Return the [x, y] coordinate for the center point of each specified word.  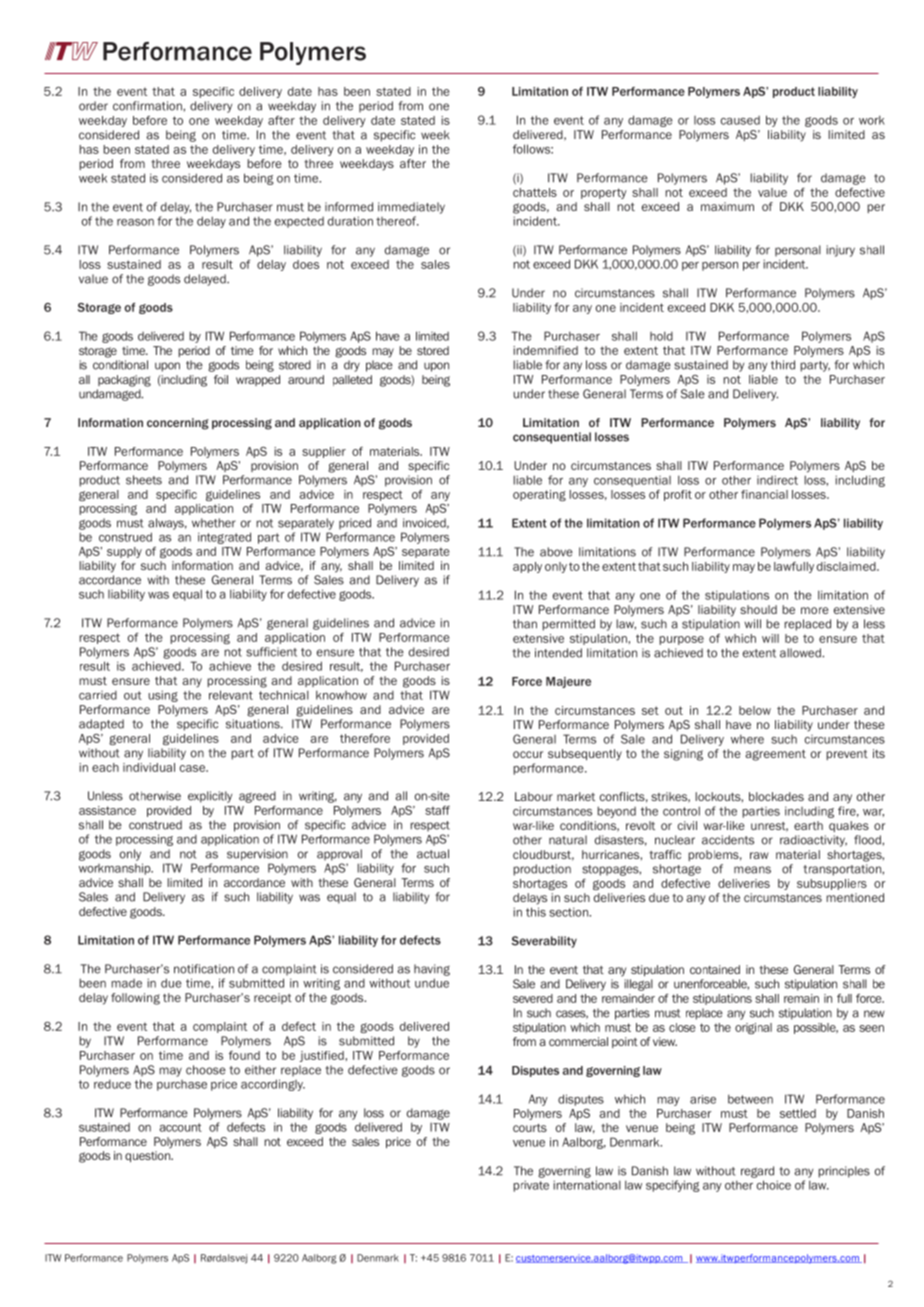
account [180, 1127]
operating [539, 495]
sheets [144, 480]
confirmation [148, 106]
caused [740, 120]
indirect [777, 480]
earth [808, 825]
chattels [535, 192]
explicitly [210, 797]
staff [437, 810]
